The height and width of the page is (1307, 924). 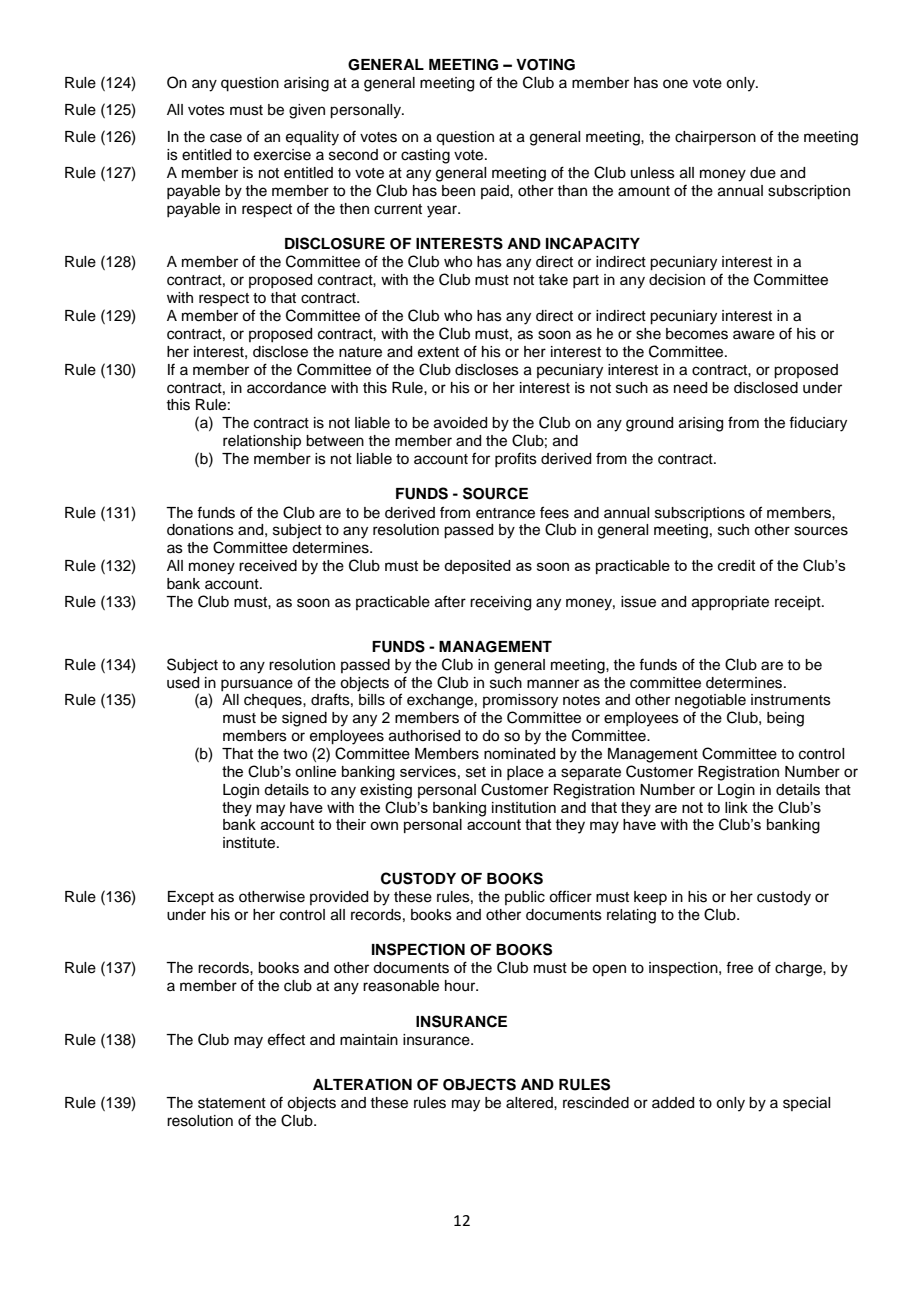 I want to click on altered, so click(x=530, y=1103).
